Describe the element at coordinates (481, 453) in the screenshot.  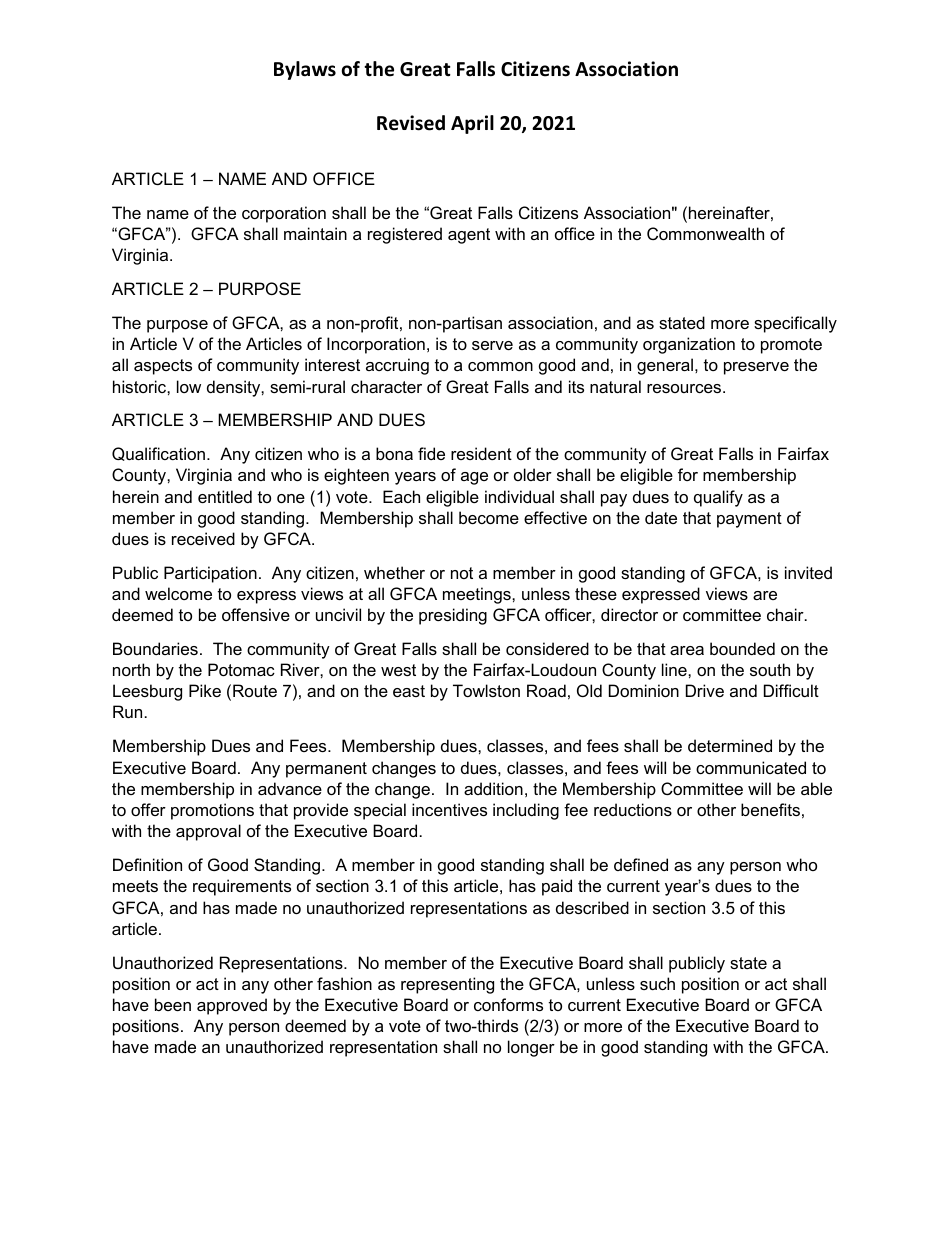
I see `resident` at that location.
